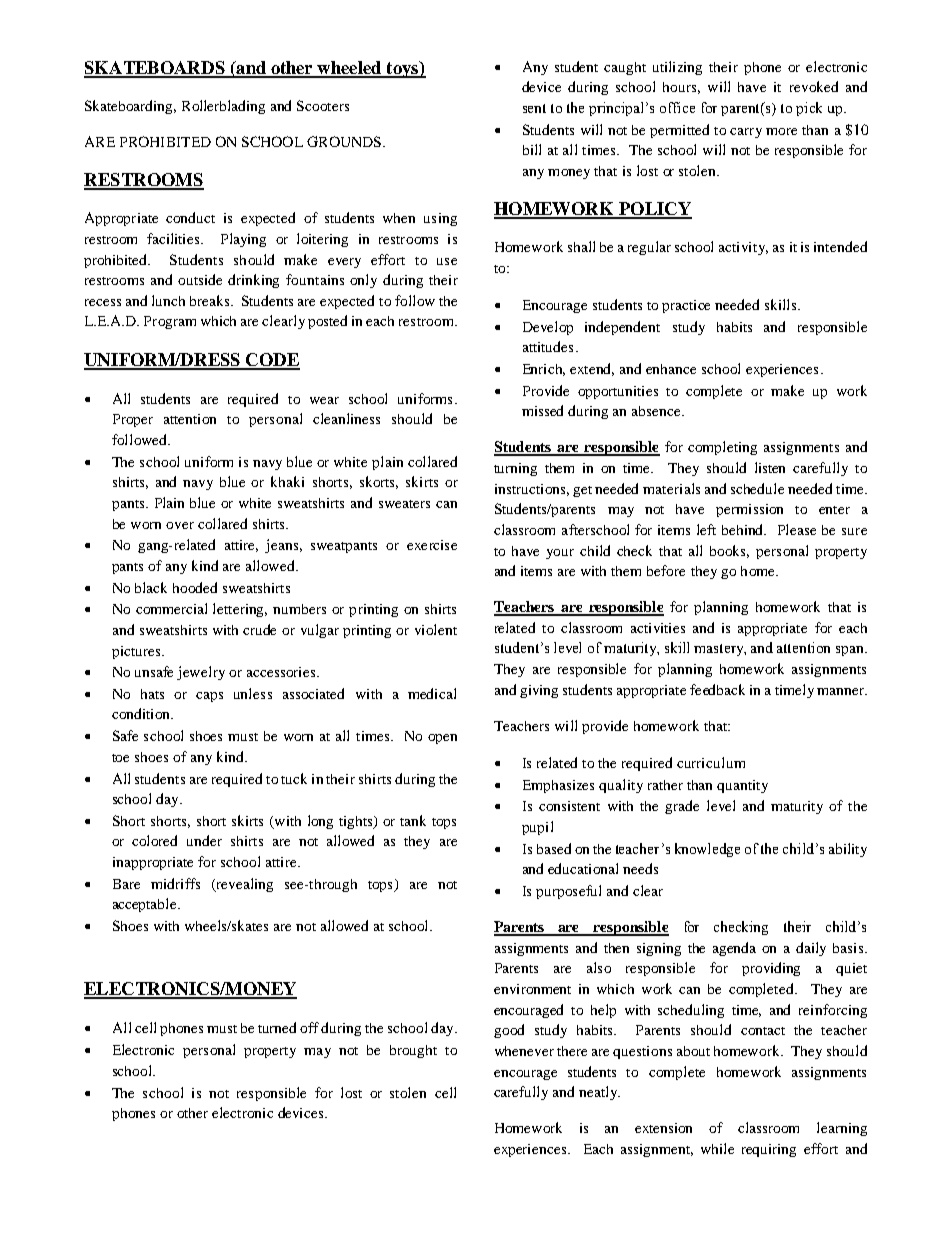 The image size is (952, 1233). I want to click on sent, so click(534, 108).
